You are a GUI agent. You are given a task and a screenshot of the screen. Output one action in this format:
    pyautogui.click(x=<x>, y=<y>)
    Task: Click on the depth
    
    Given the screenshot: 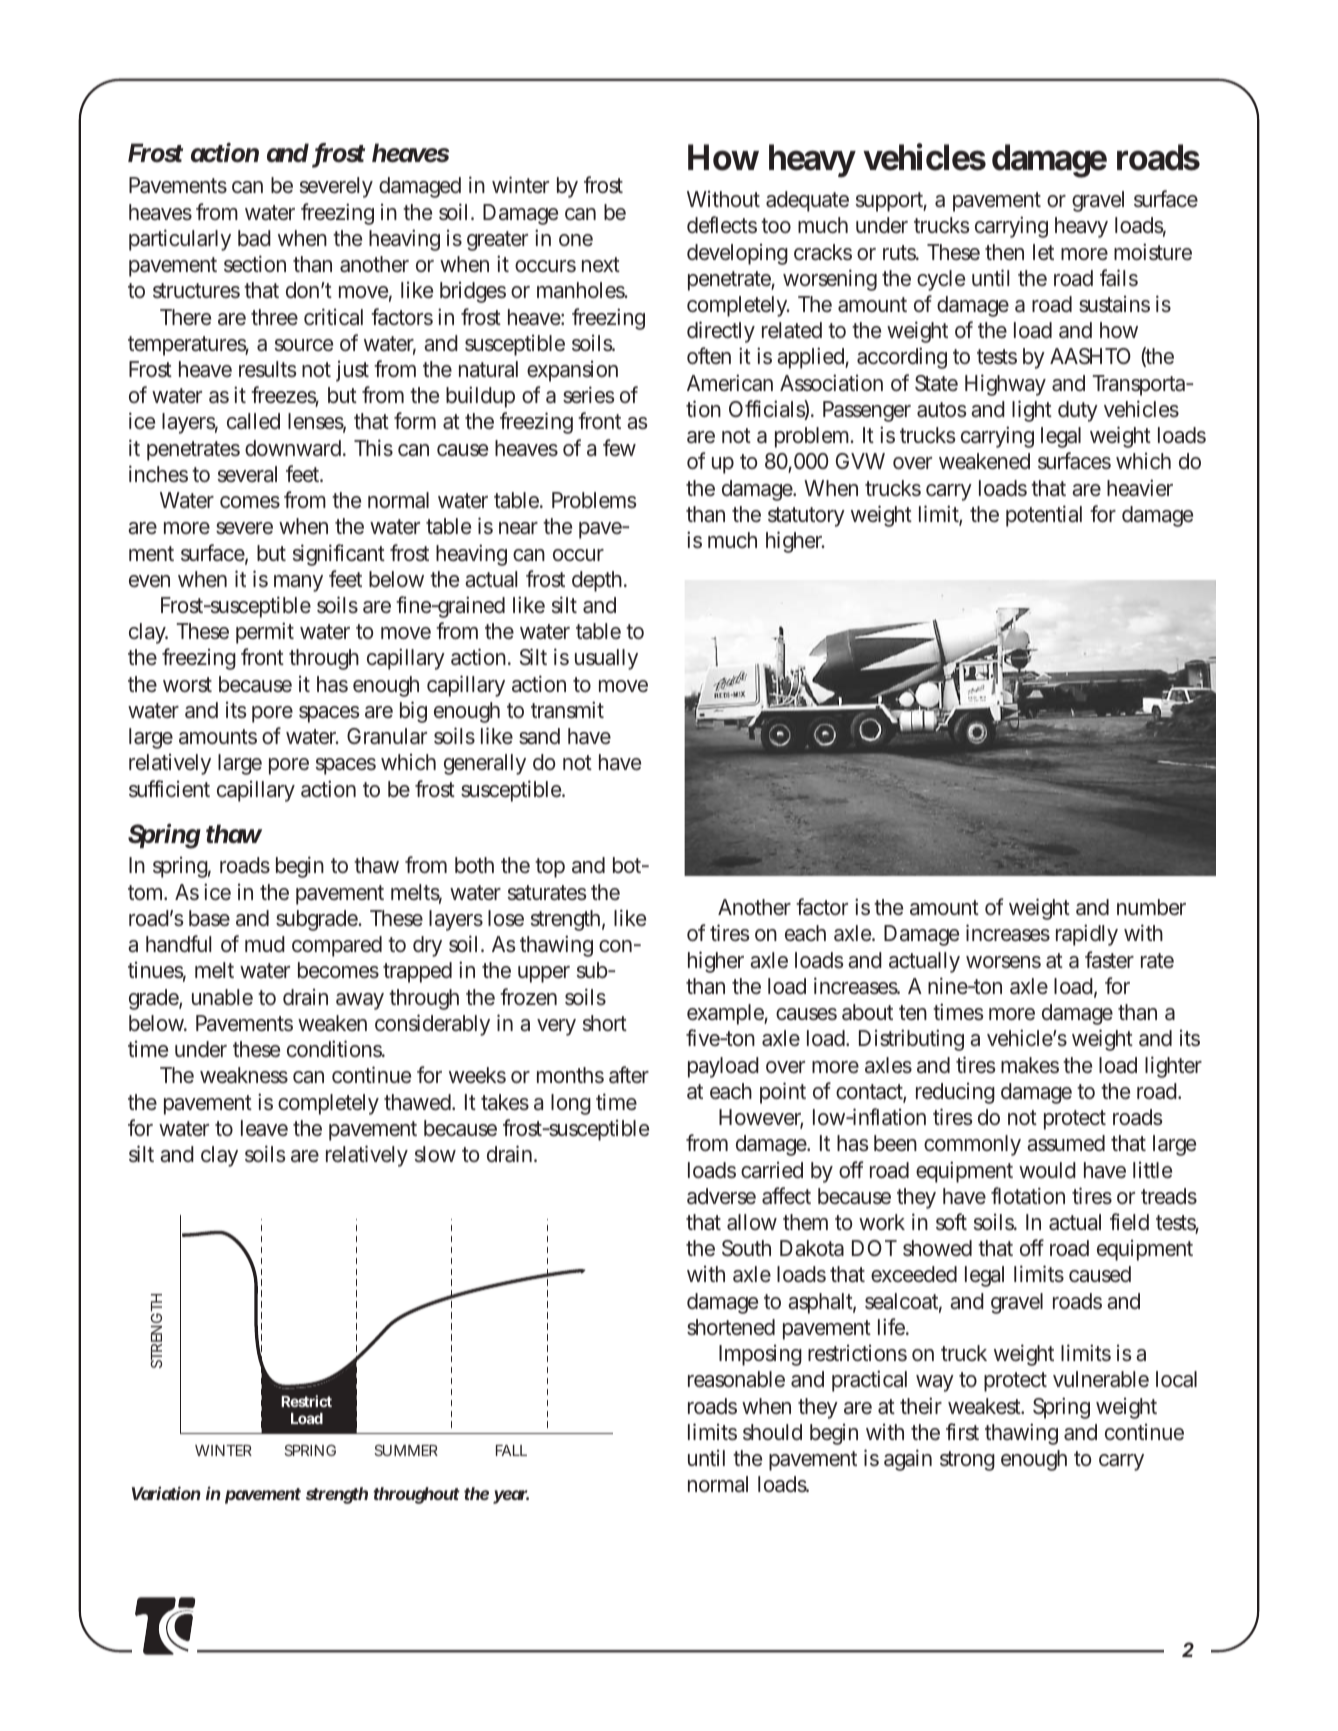 What is the action you would take?
    pyautogui.click(x=597, y=581)
